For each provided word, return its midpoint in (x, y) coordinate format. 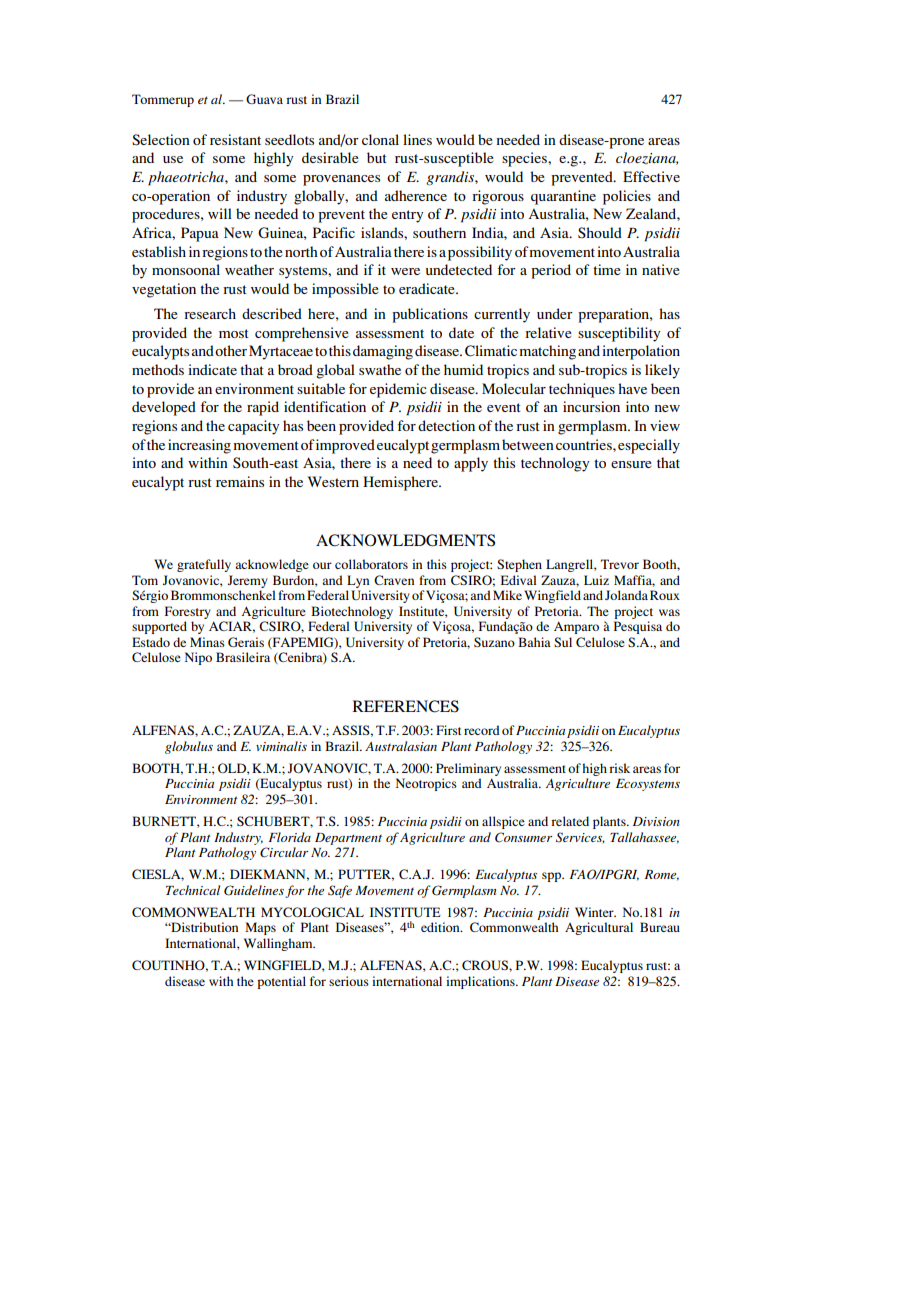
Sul (563, 642)
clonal (380, 139)
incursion (591, 406)
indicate (212, 369)
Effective (651, 176)
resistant (235, 139)
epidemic (398, 390)
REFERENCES (405, 706)
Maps (260, 928)
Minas (207, 642)
